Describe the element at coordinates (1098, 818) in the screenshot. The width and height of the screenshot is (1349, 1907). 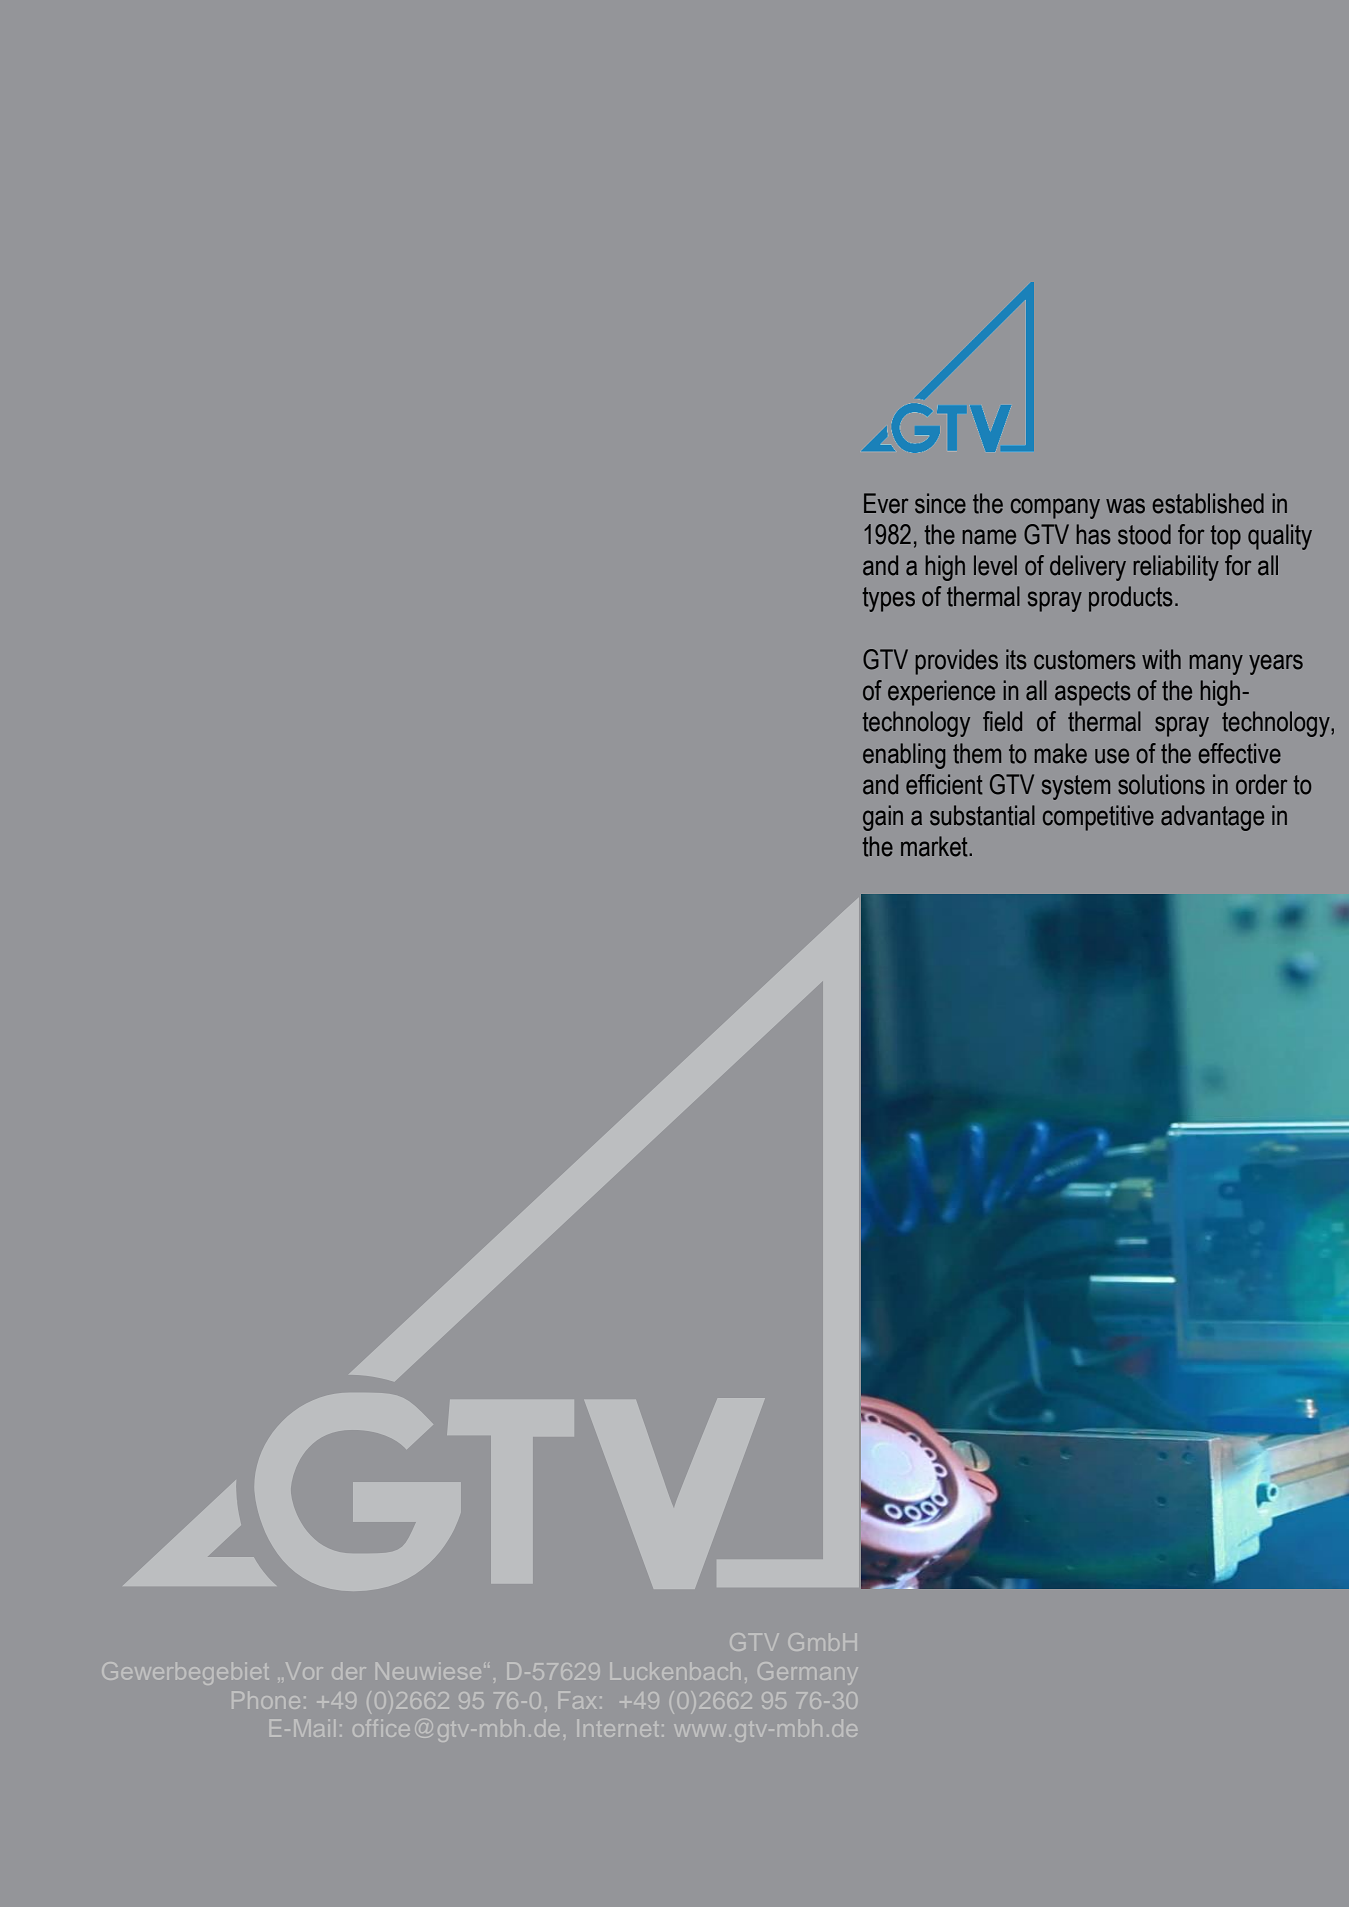
I see `competitive` at that location.
